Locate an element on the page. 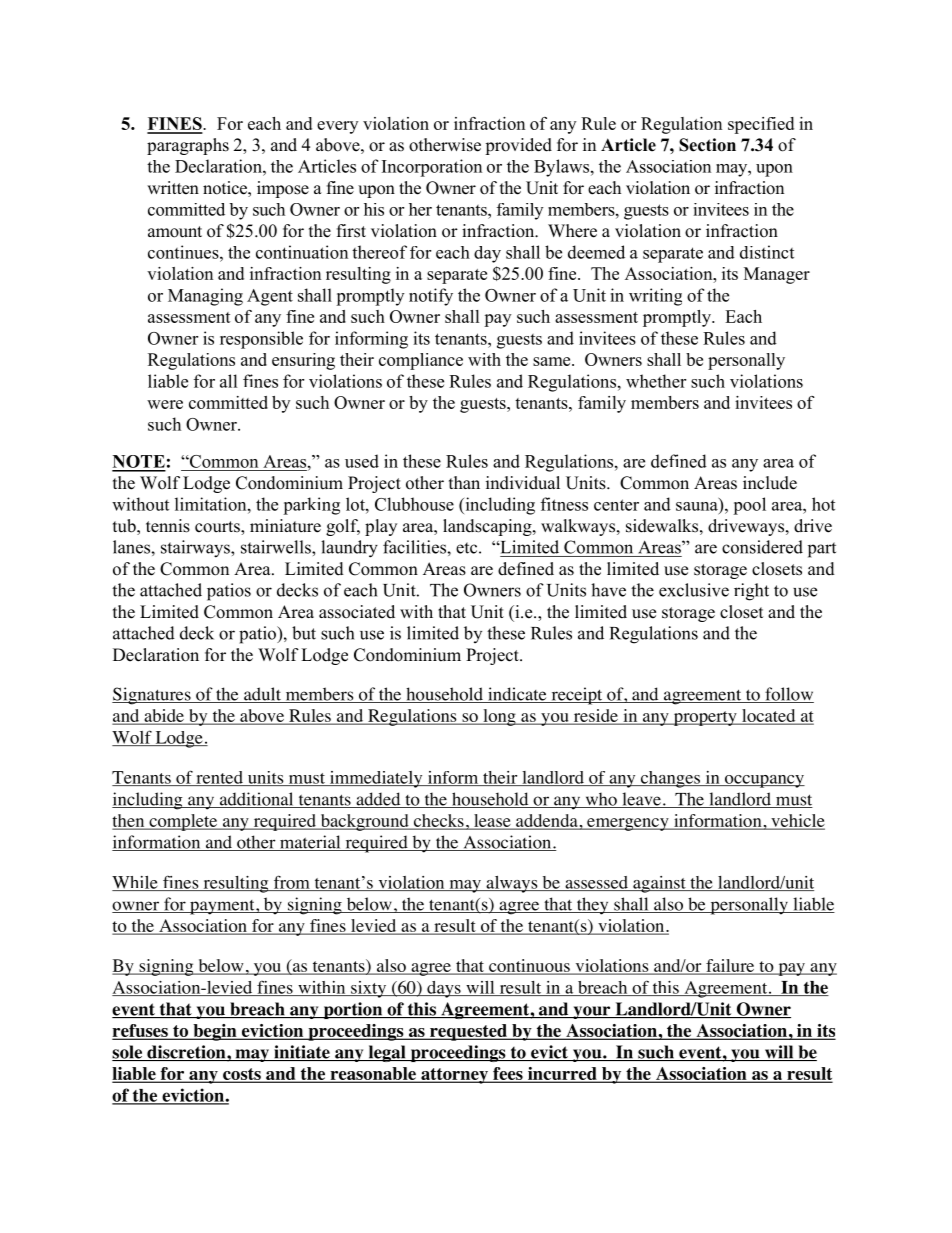  right is located at coordinates (751, 592).
